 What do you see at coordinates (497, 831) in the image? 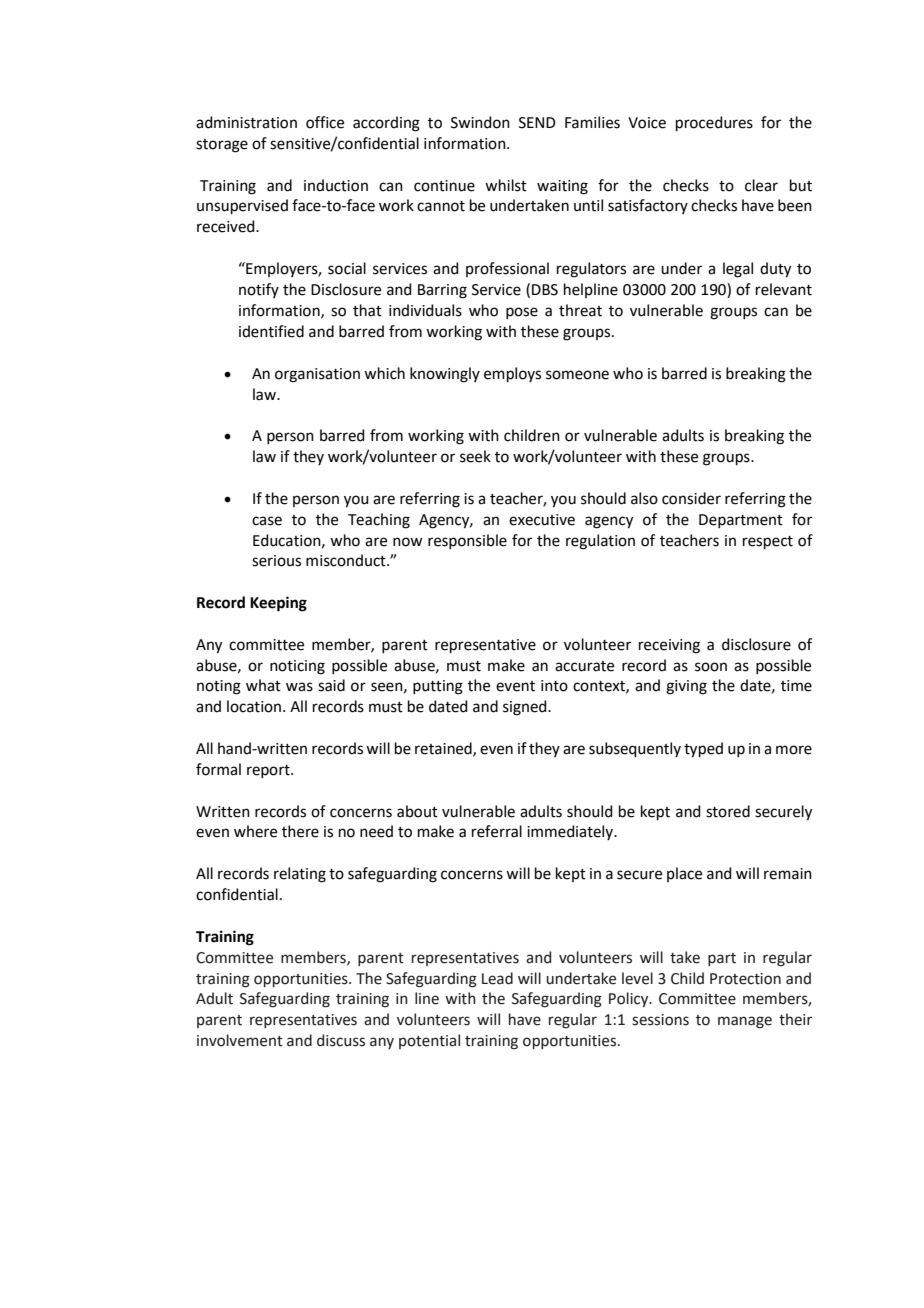
I see `referral` at bounding box center [497, 831].
